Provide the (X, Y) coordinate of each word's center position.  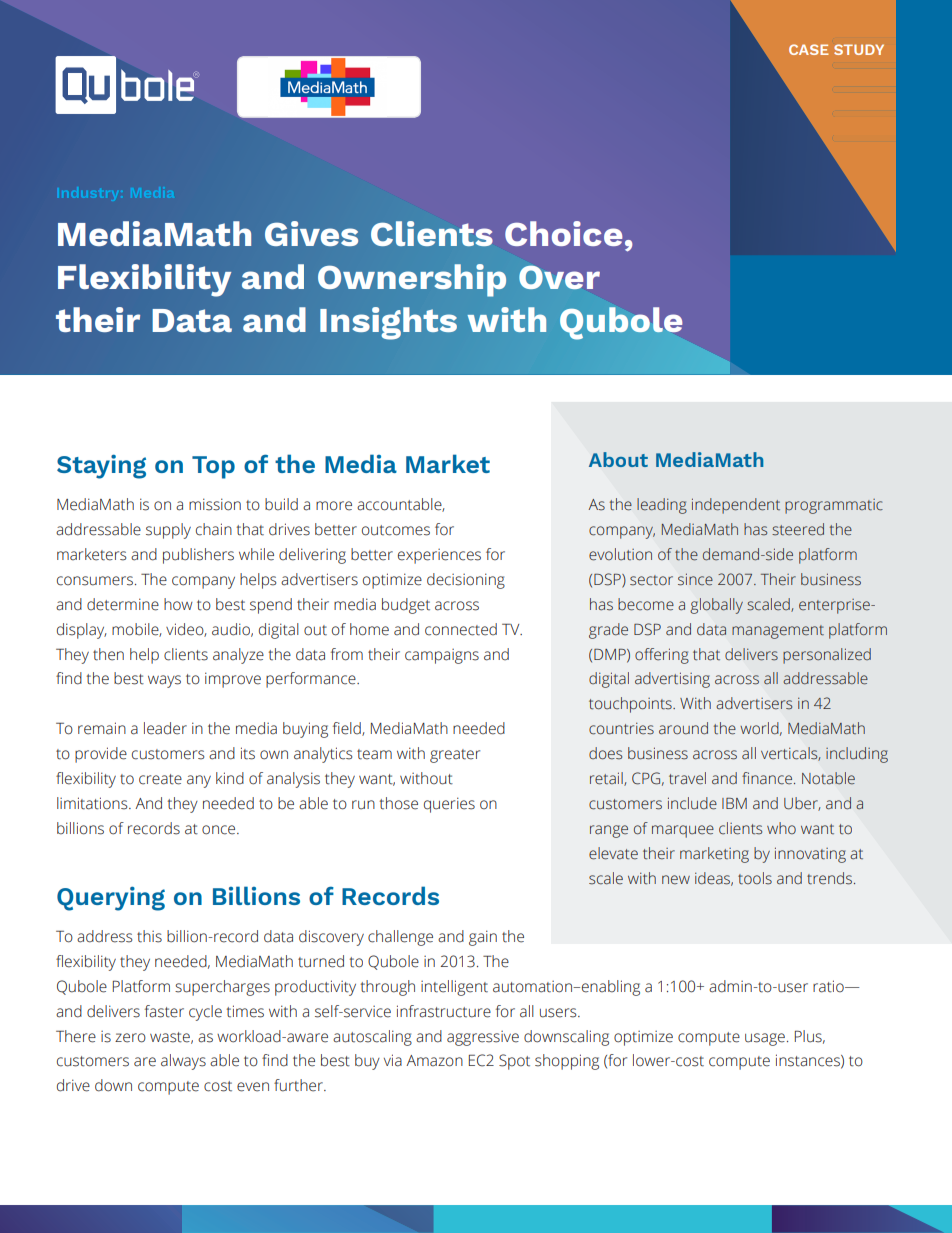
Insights (388, 323)
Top (213, 467)
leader (165, 728)
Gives (311, 233)
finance (768, 778)
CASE (809, 49)
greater (455, 756)
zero (130, 1038)
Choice (563, 233)
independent (736, 506)
